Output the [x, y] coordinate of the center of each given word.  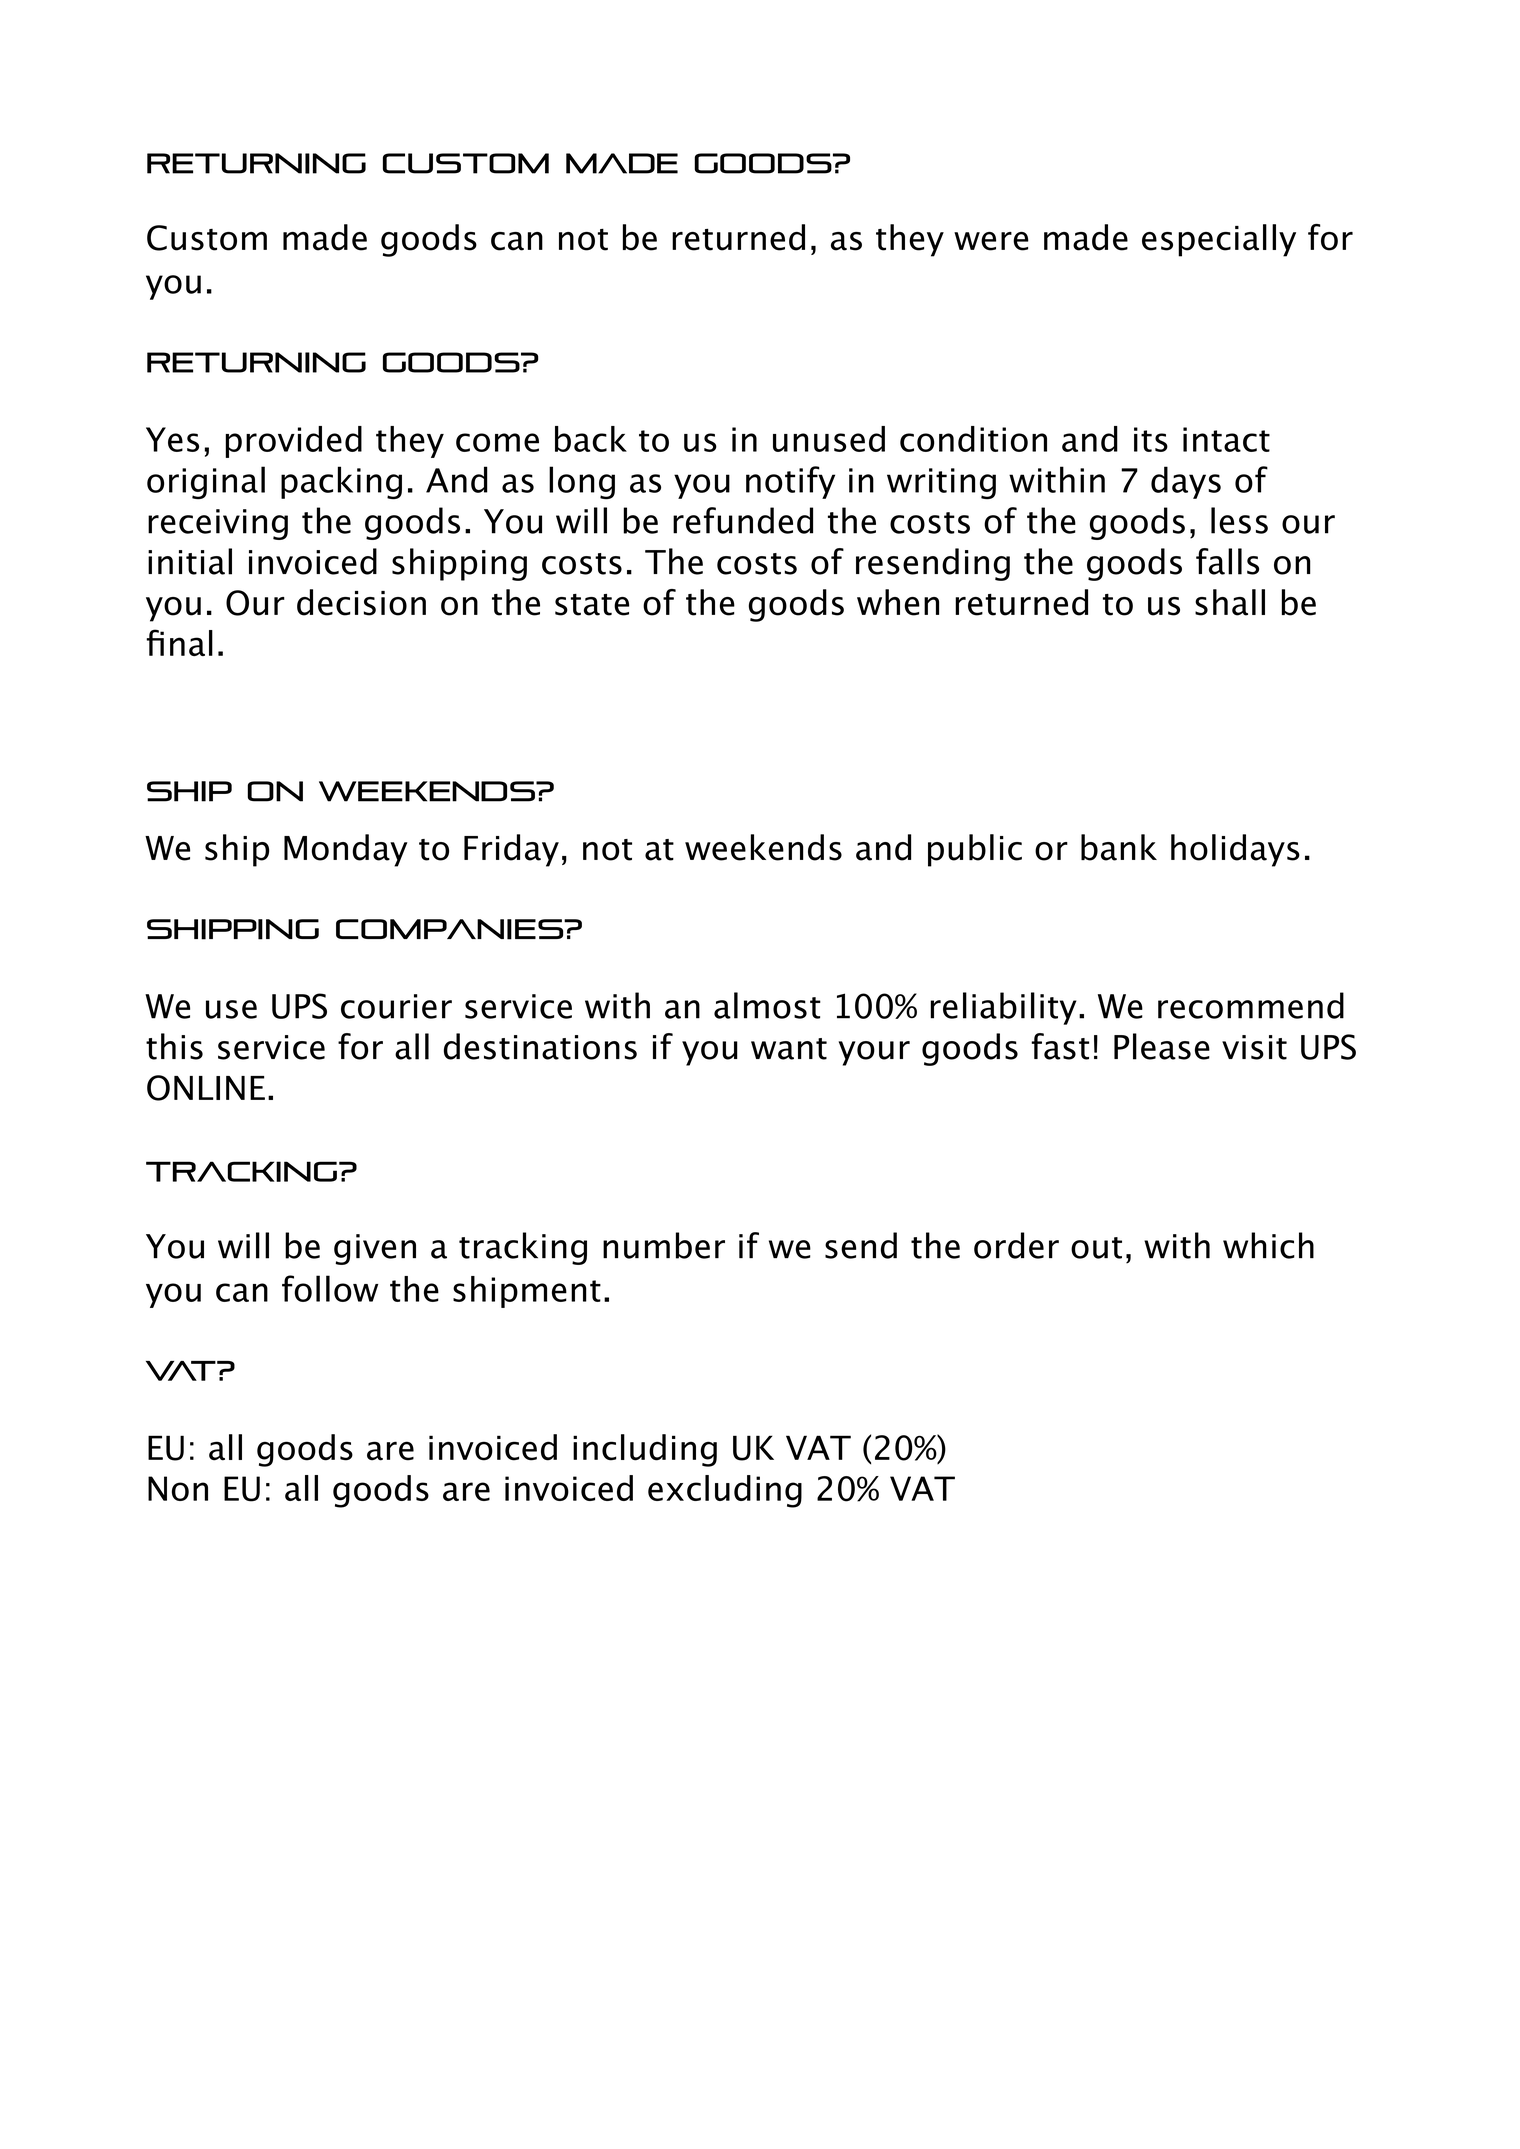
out [1096, 1248]
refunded [743, 520]
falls [1227, 561]
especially [1219, 240]
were [991, 241]
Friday [511, 850]
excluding [725, 1491]
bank [1119, 847]
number [664, 1245]
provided [293, 442]
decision [361, 602]
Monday [345, 850]
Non [178, 1488]
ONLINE [206, 1088]
